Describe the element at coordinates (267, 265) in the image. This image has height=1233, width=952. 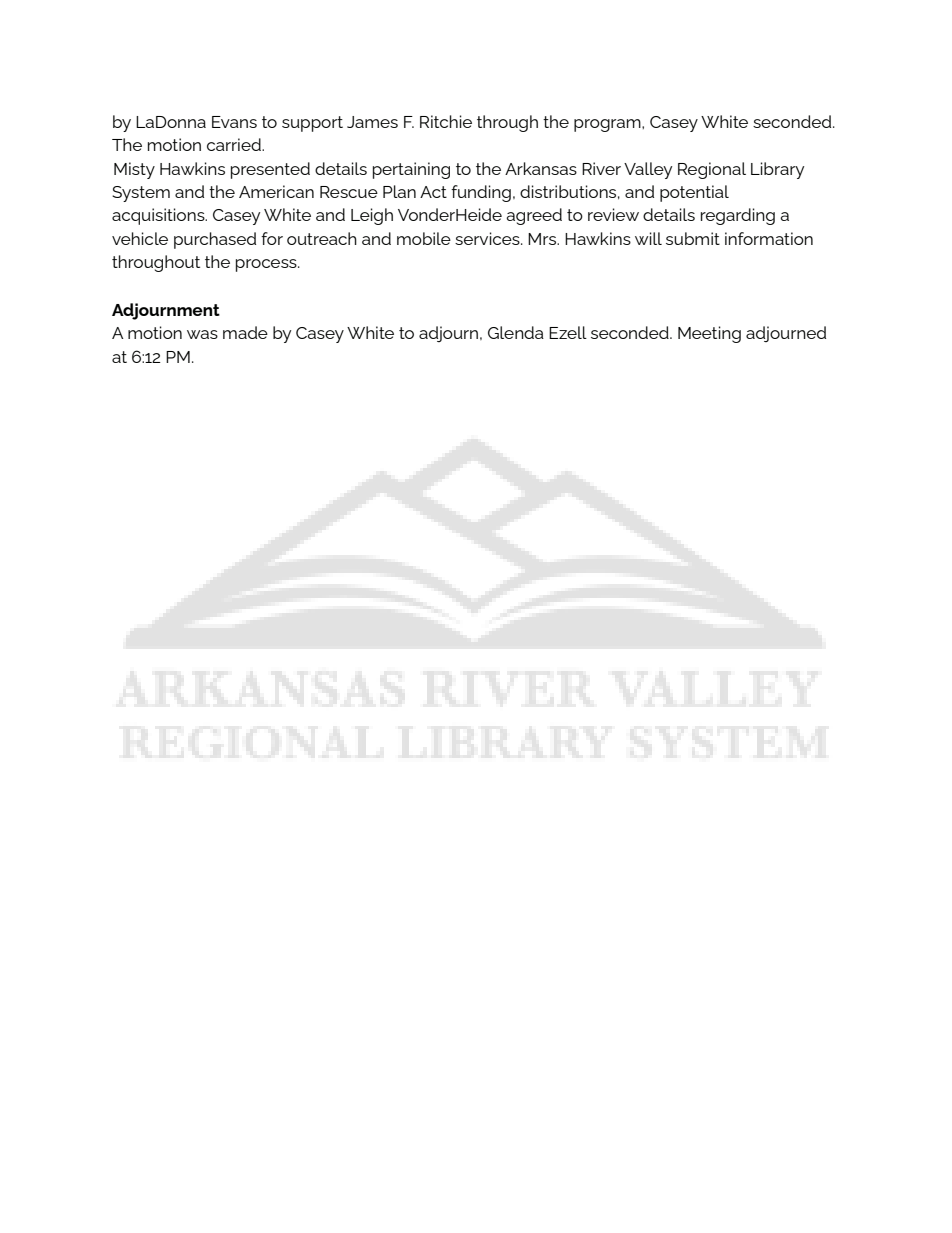
I see `process` at that location.
